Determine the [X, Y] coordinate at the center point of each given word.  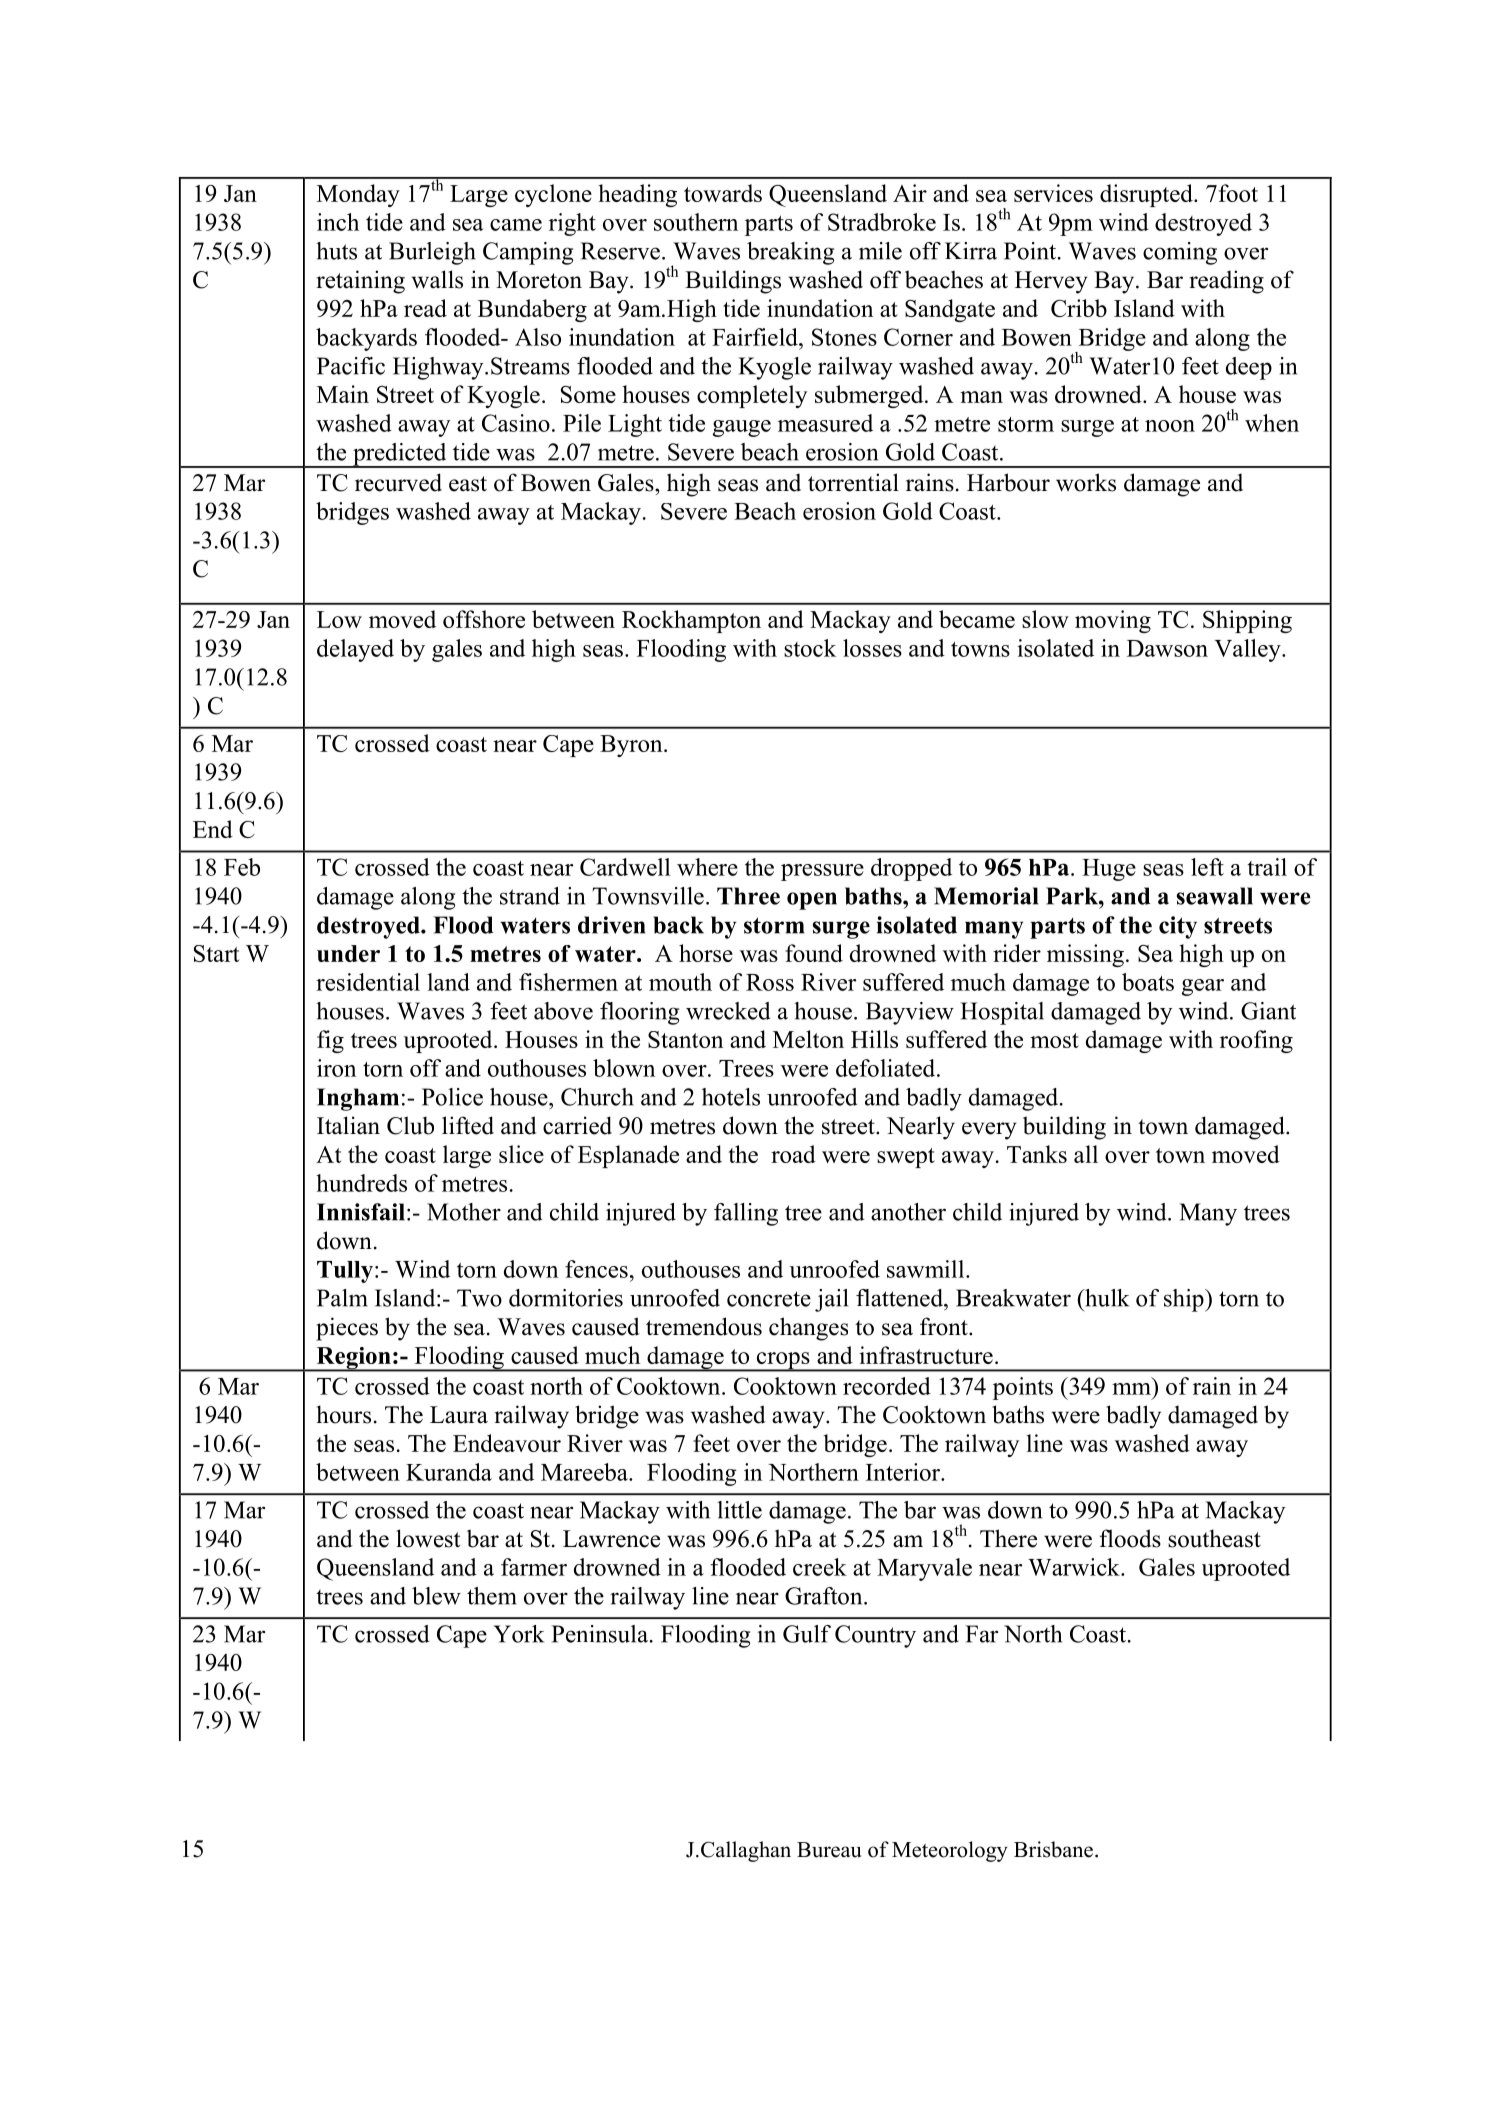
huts [336, 251]
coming [1180, 253]
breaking [790, 253]
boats [1148, 982]
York [519, 1634]
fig [330, 1041]
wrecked [728, 1011]
